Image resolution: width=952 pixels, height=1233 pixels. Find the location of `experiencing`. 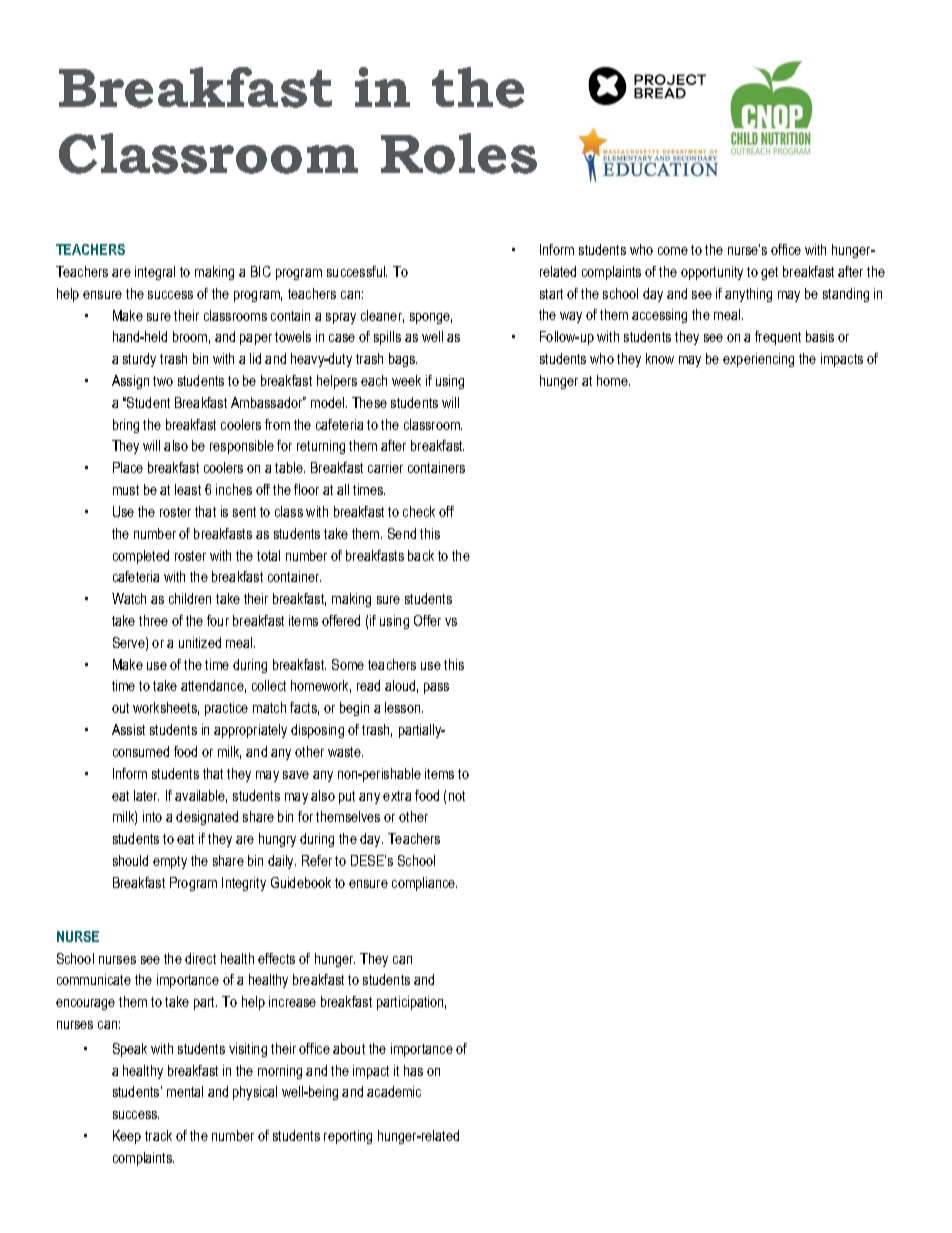

experiencing is located at coordinates (758, 360).
